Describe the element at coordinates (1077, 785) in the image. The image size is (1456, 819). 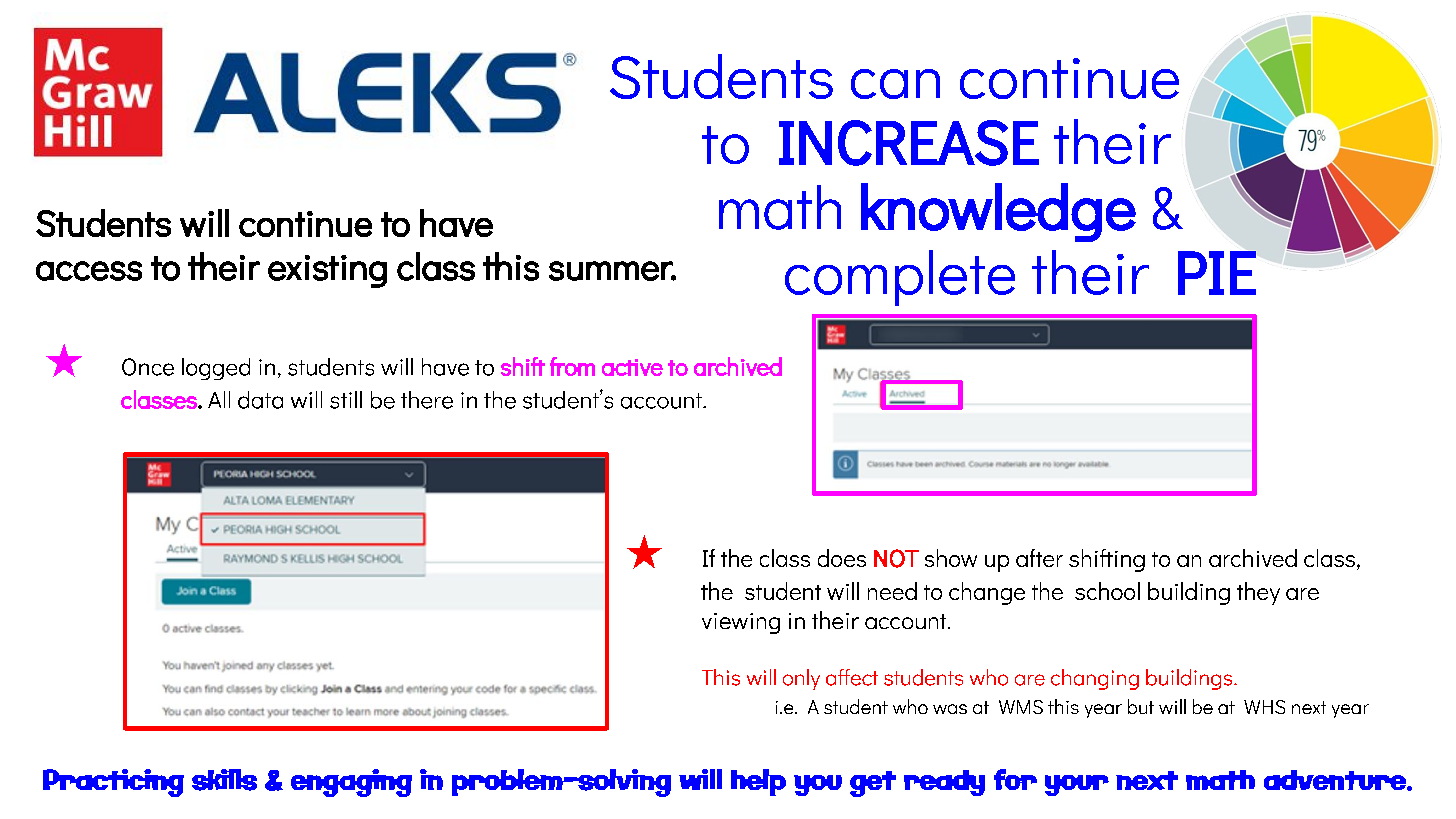
I see `your` at that location.
